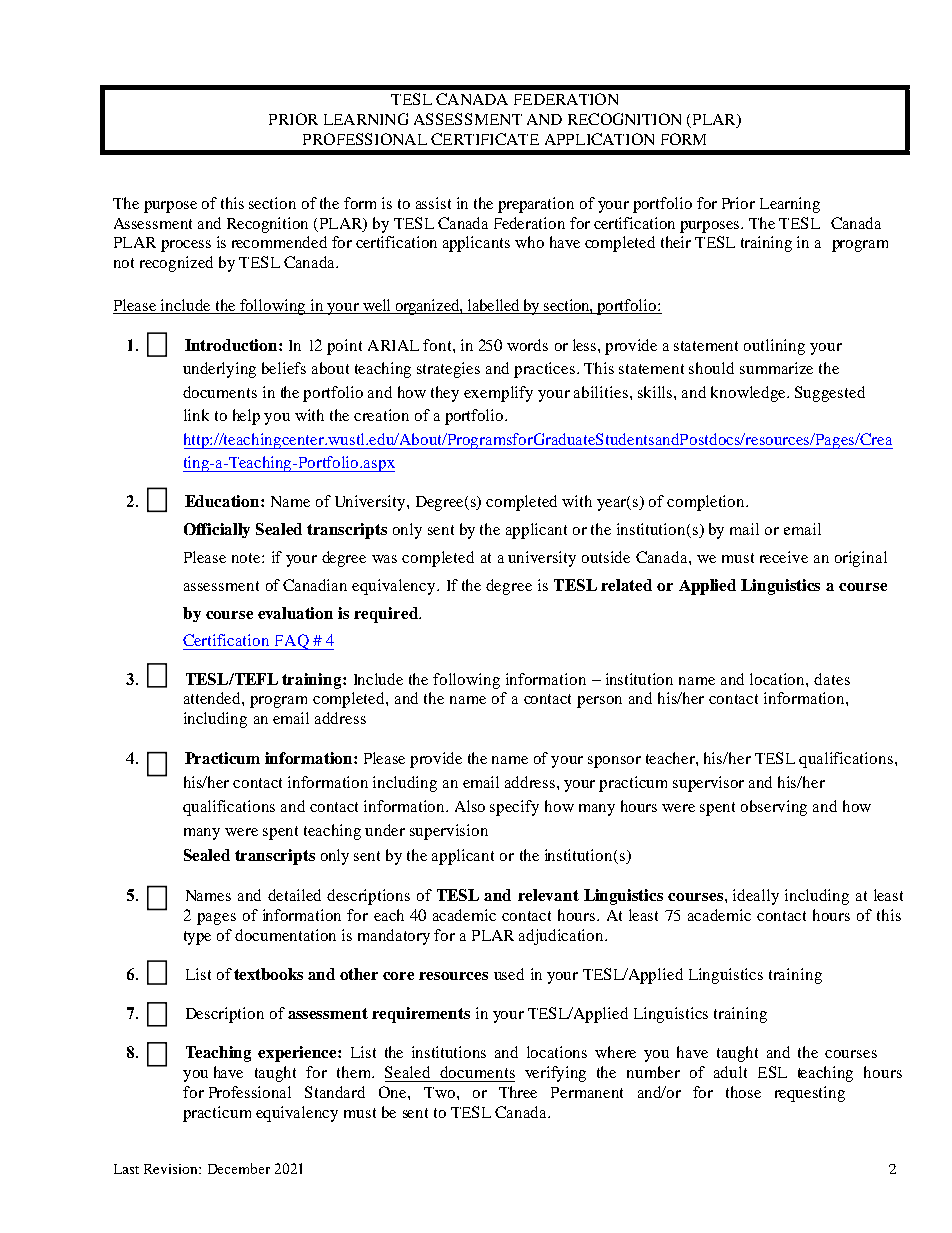  Describe the element at coordinates (774, 808) in the screenshot. I see `observing` at that location.
